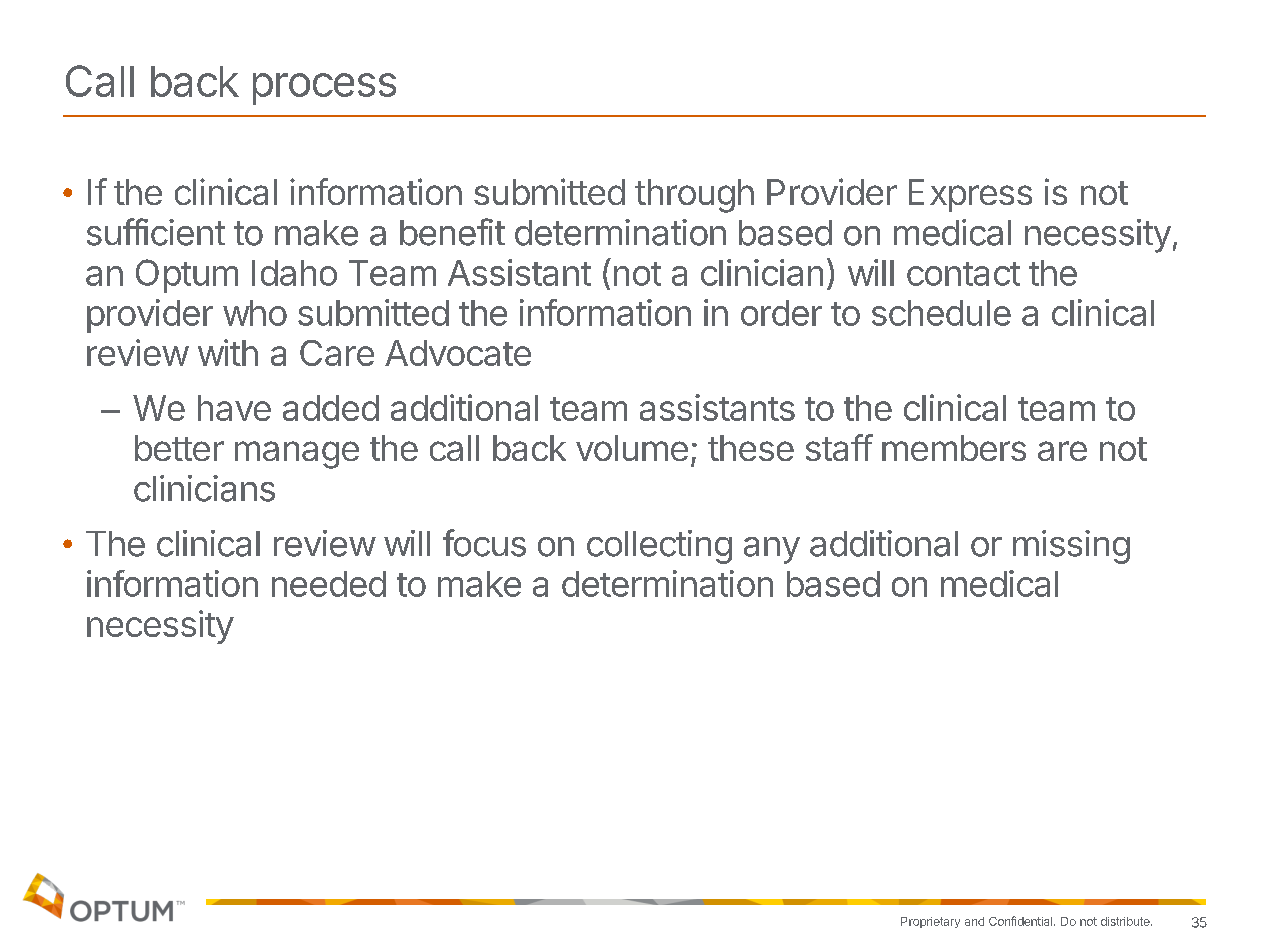 The height and width of the screenshot is (952, 1270). Describe the element at coordinates (930, 922) in the screenshot. I see `Proprietary` at that location.
